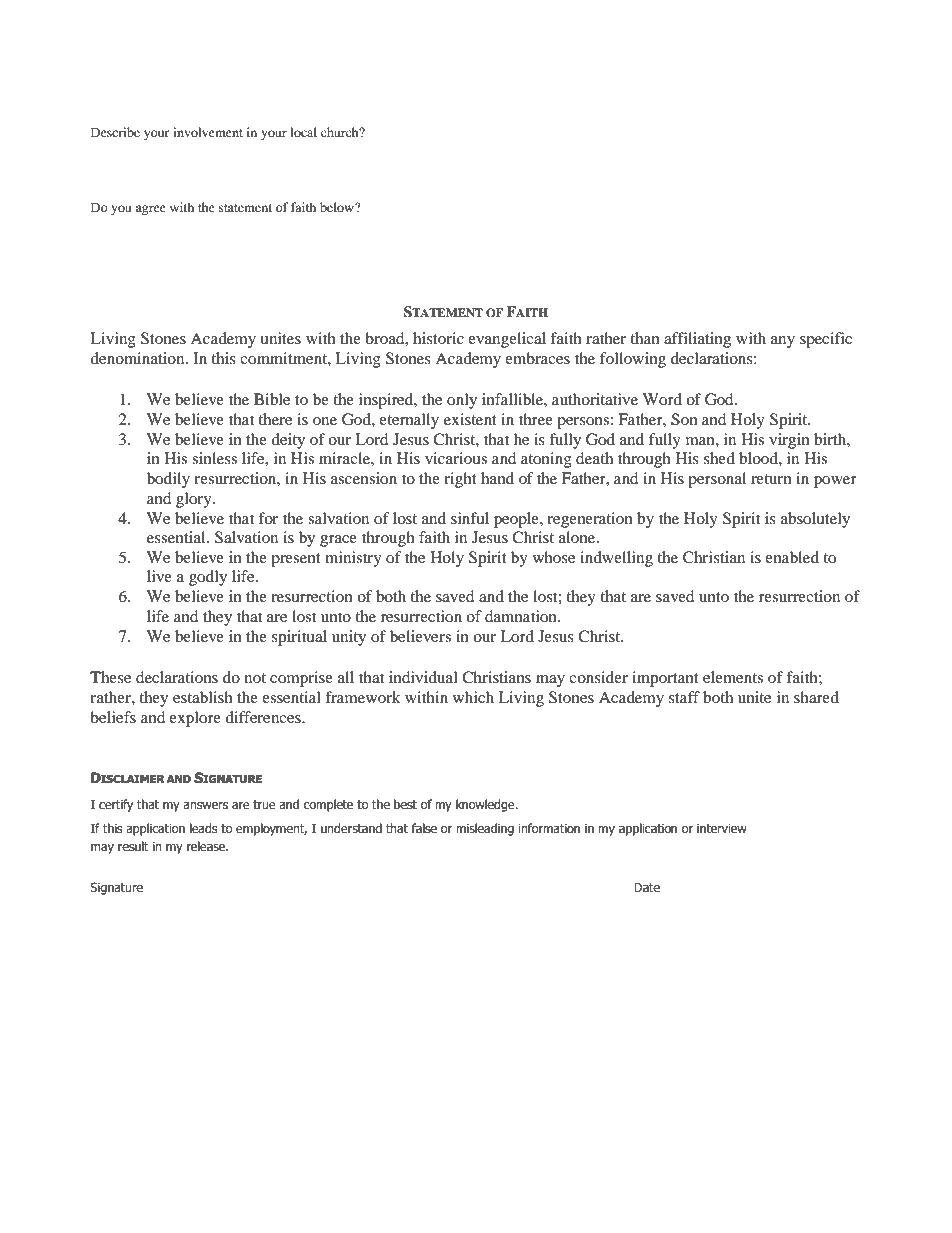 Image resolution: width=952 pixels, height=1233 pixels. Describe the element at coordinates (208, 132) in the screenshot. I see `involvement` at that location.
